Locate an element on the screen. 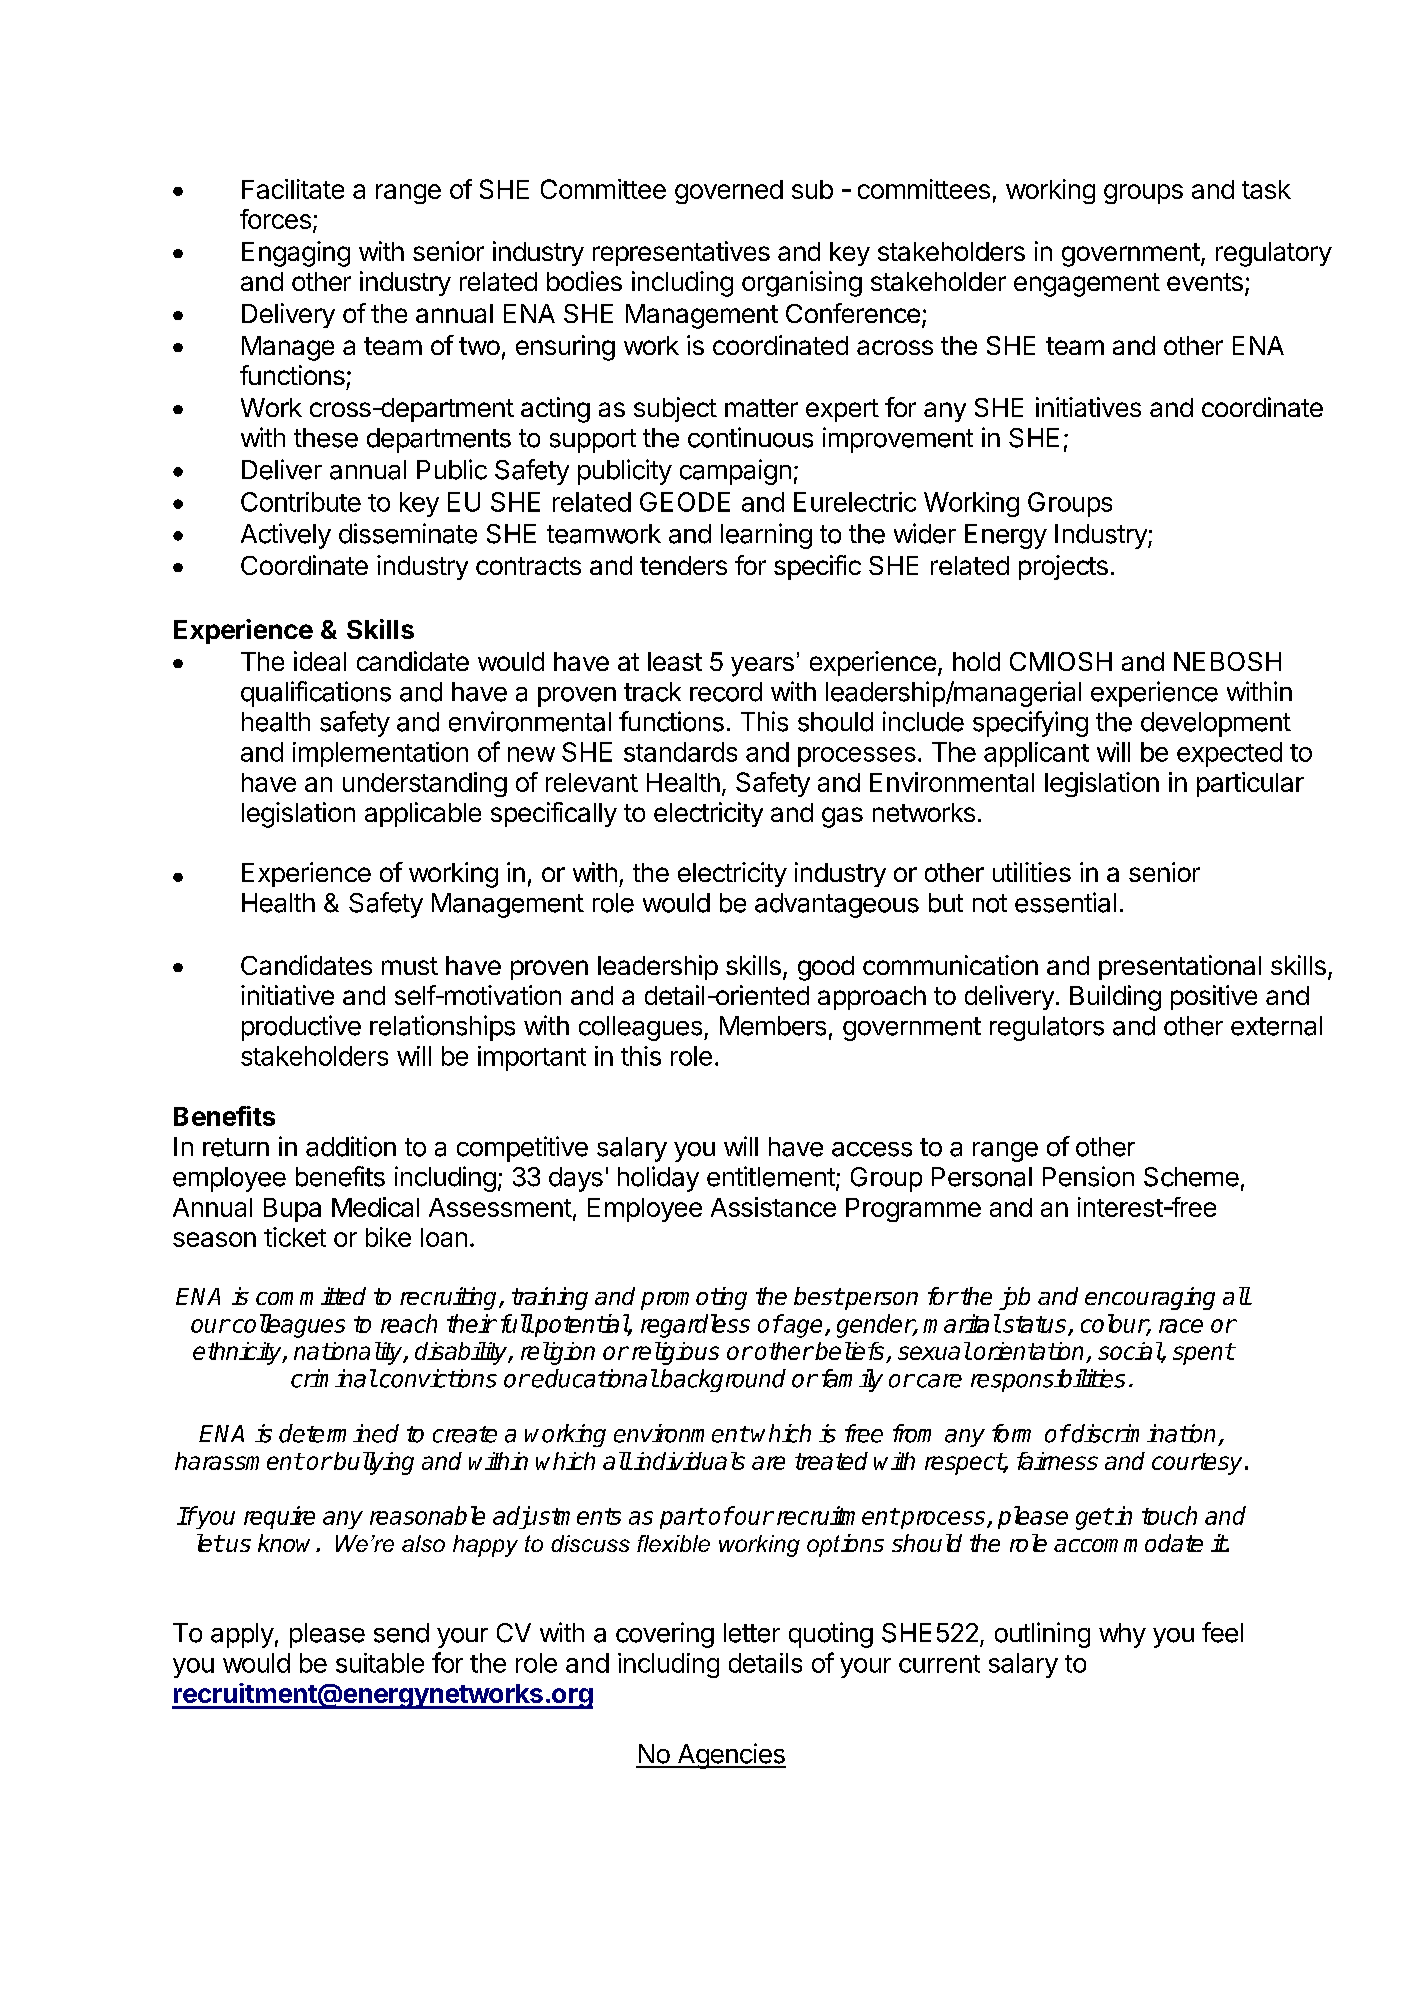 Image resolution: width=1422 pixels, height=2011 pixels. Assistance is located at coordinates (773, 1207).
